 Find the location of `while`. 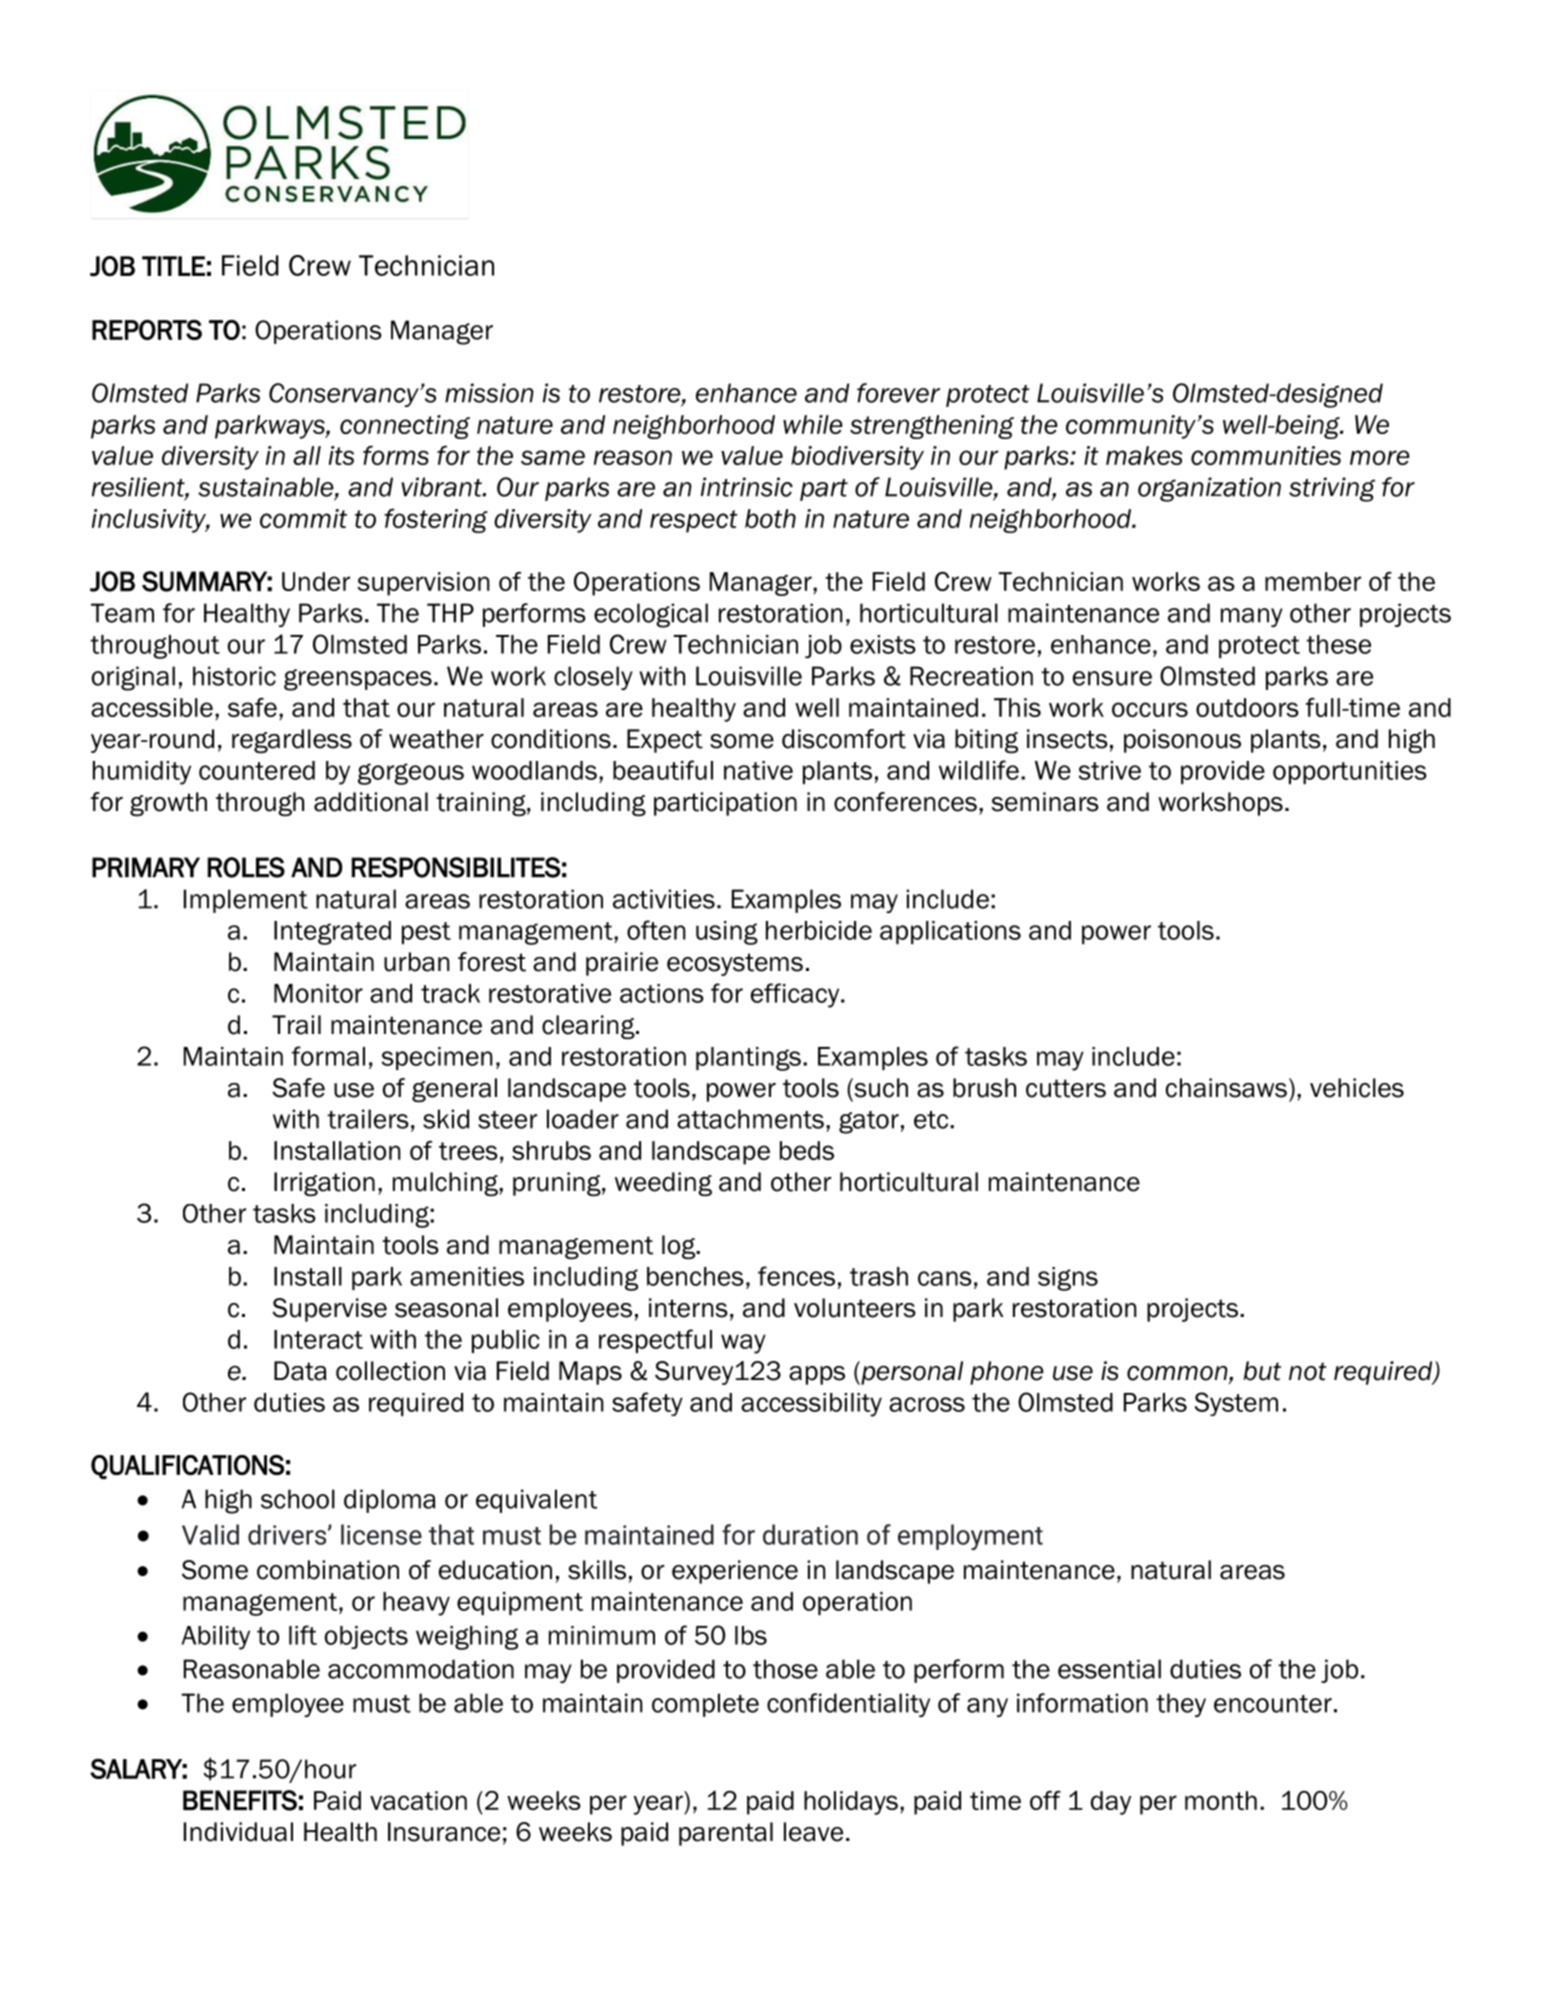

while is located at coordinates (813, 424).
